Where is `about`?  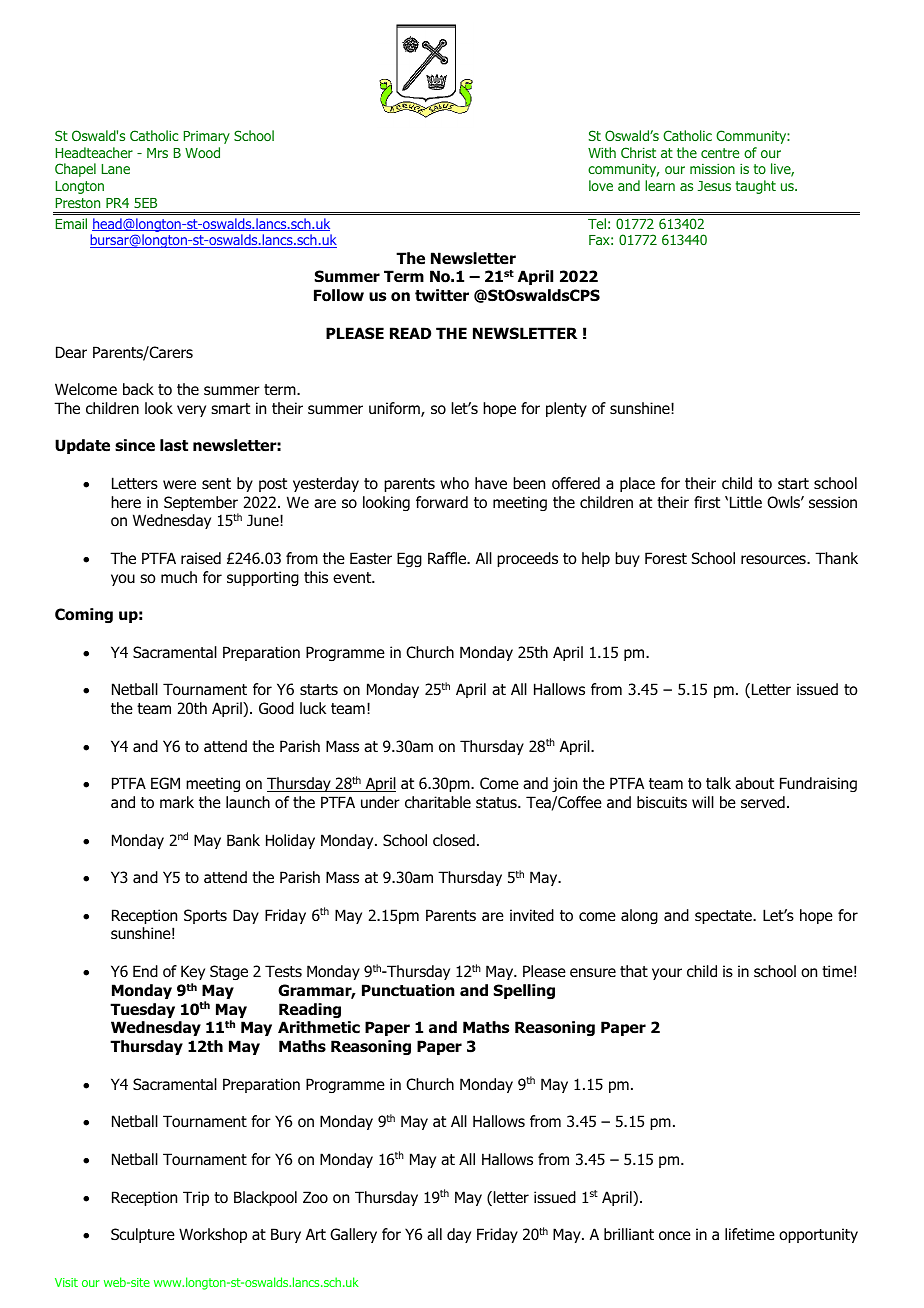 about is located at coordinates (754, 783).
